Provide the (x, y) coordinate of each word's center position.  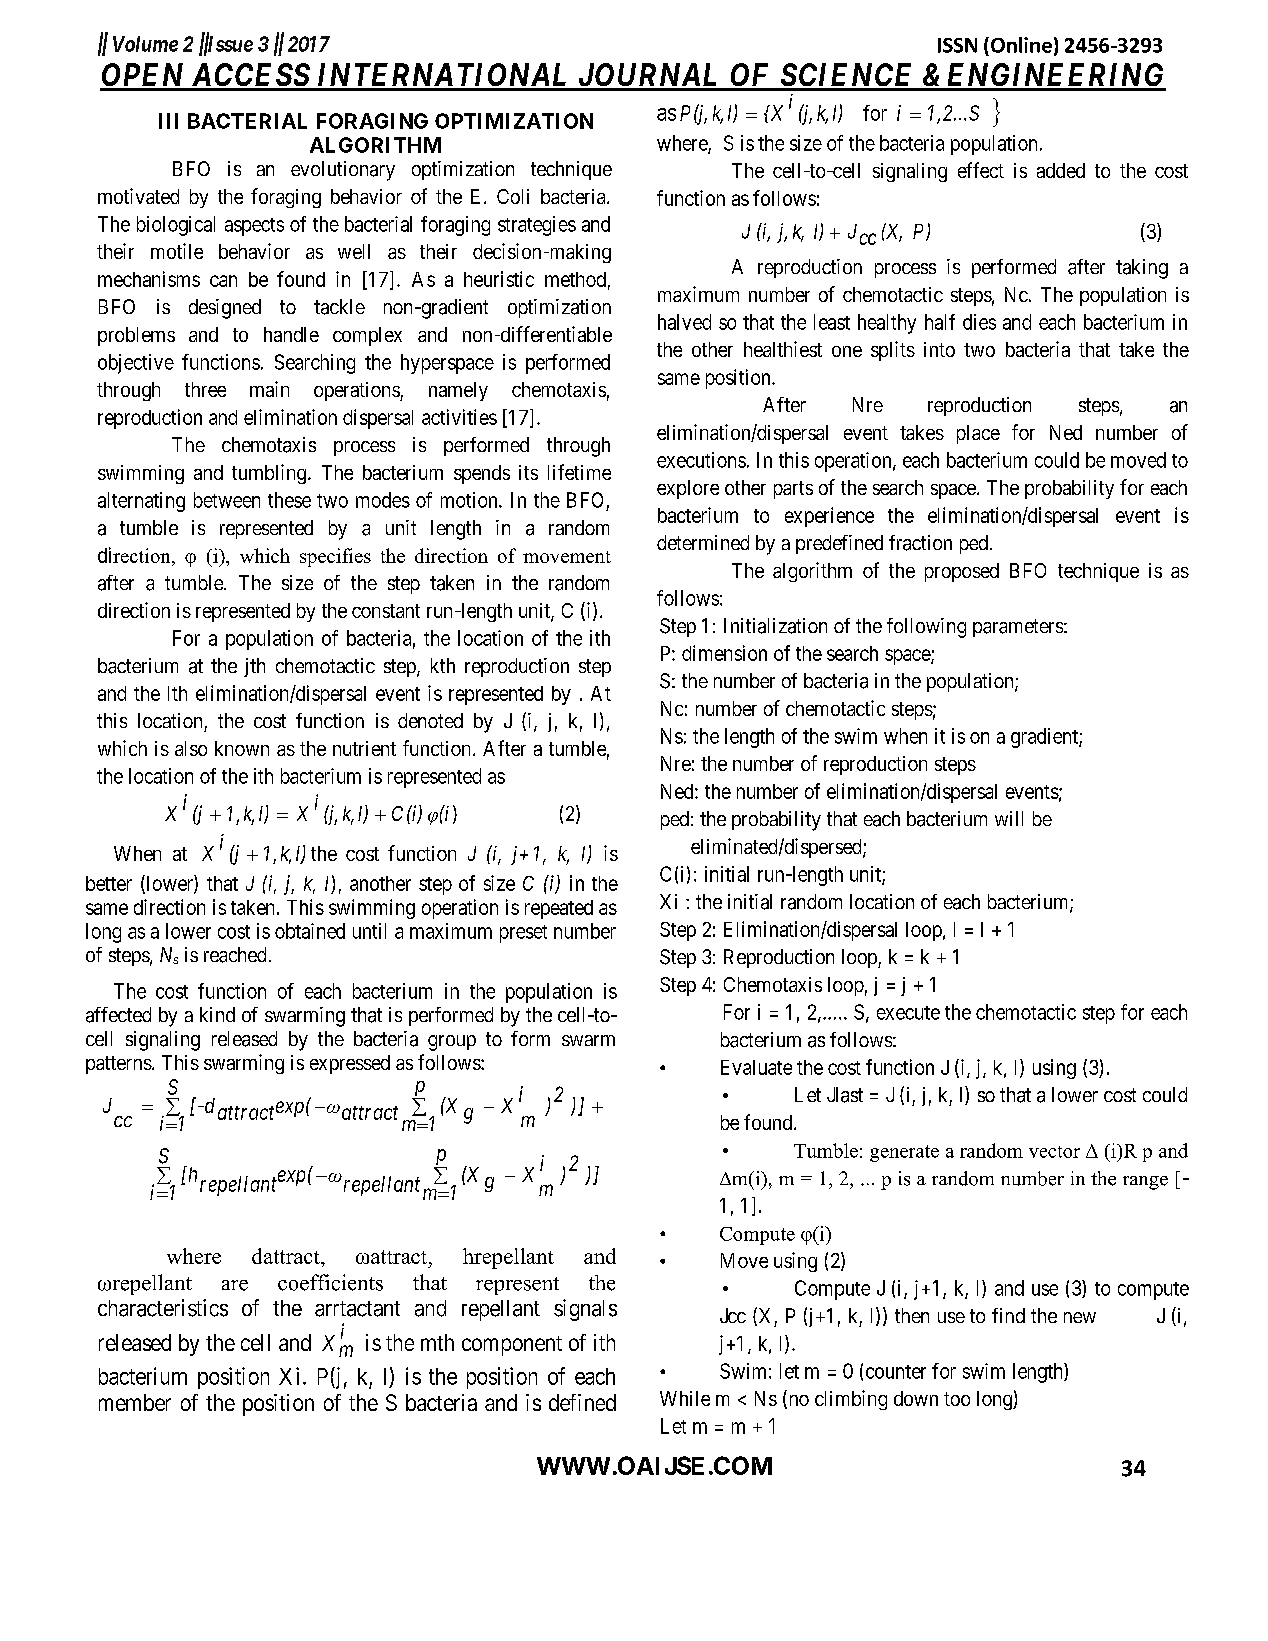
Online (1021, 45)
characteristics (163, 1308)
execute (908, 1013)
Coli (513, 196)
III (168, 121)
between (227, 500)
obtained (310, 931)
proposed (962, 572)
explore (688, 489)
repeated (559, 909)
